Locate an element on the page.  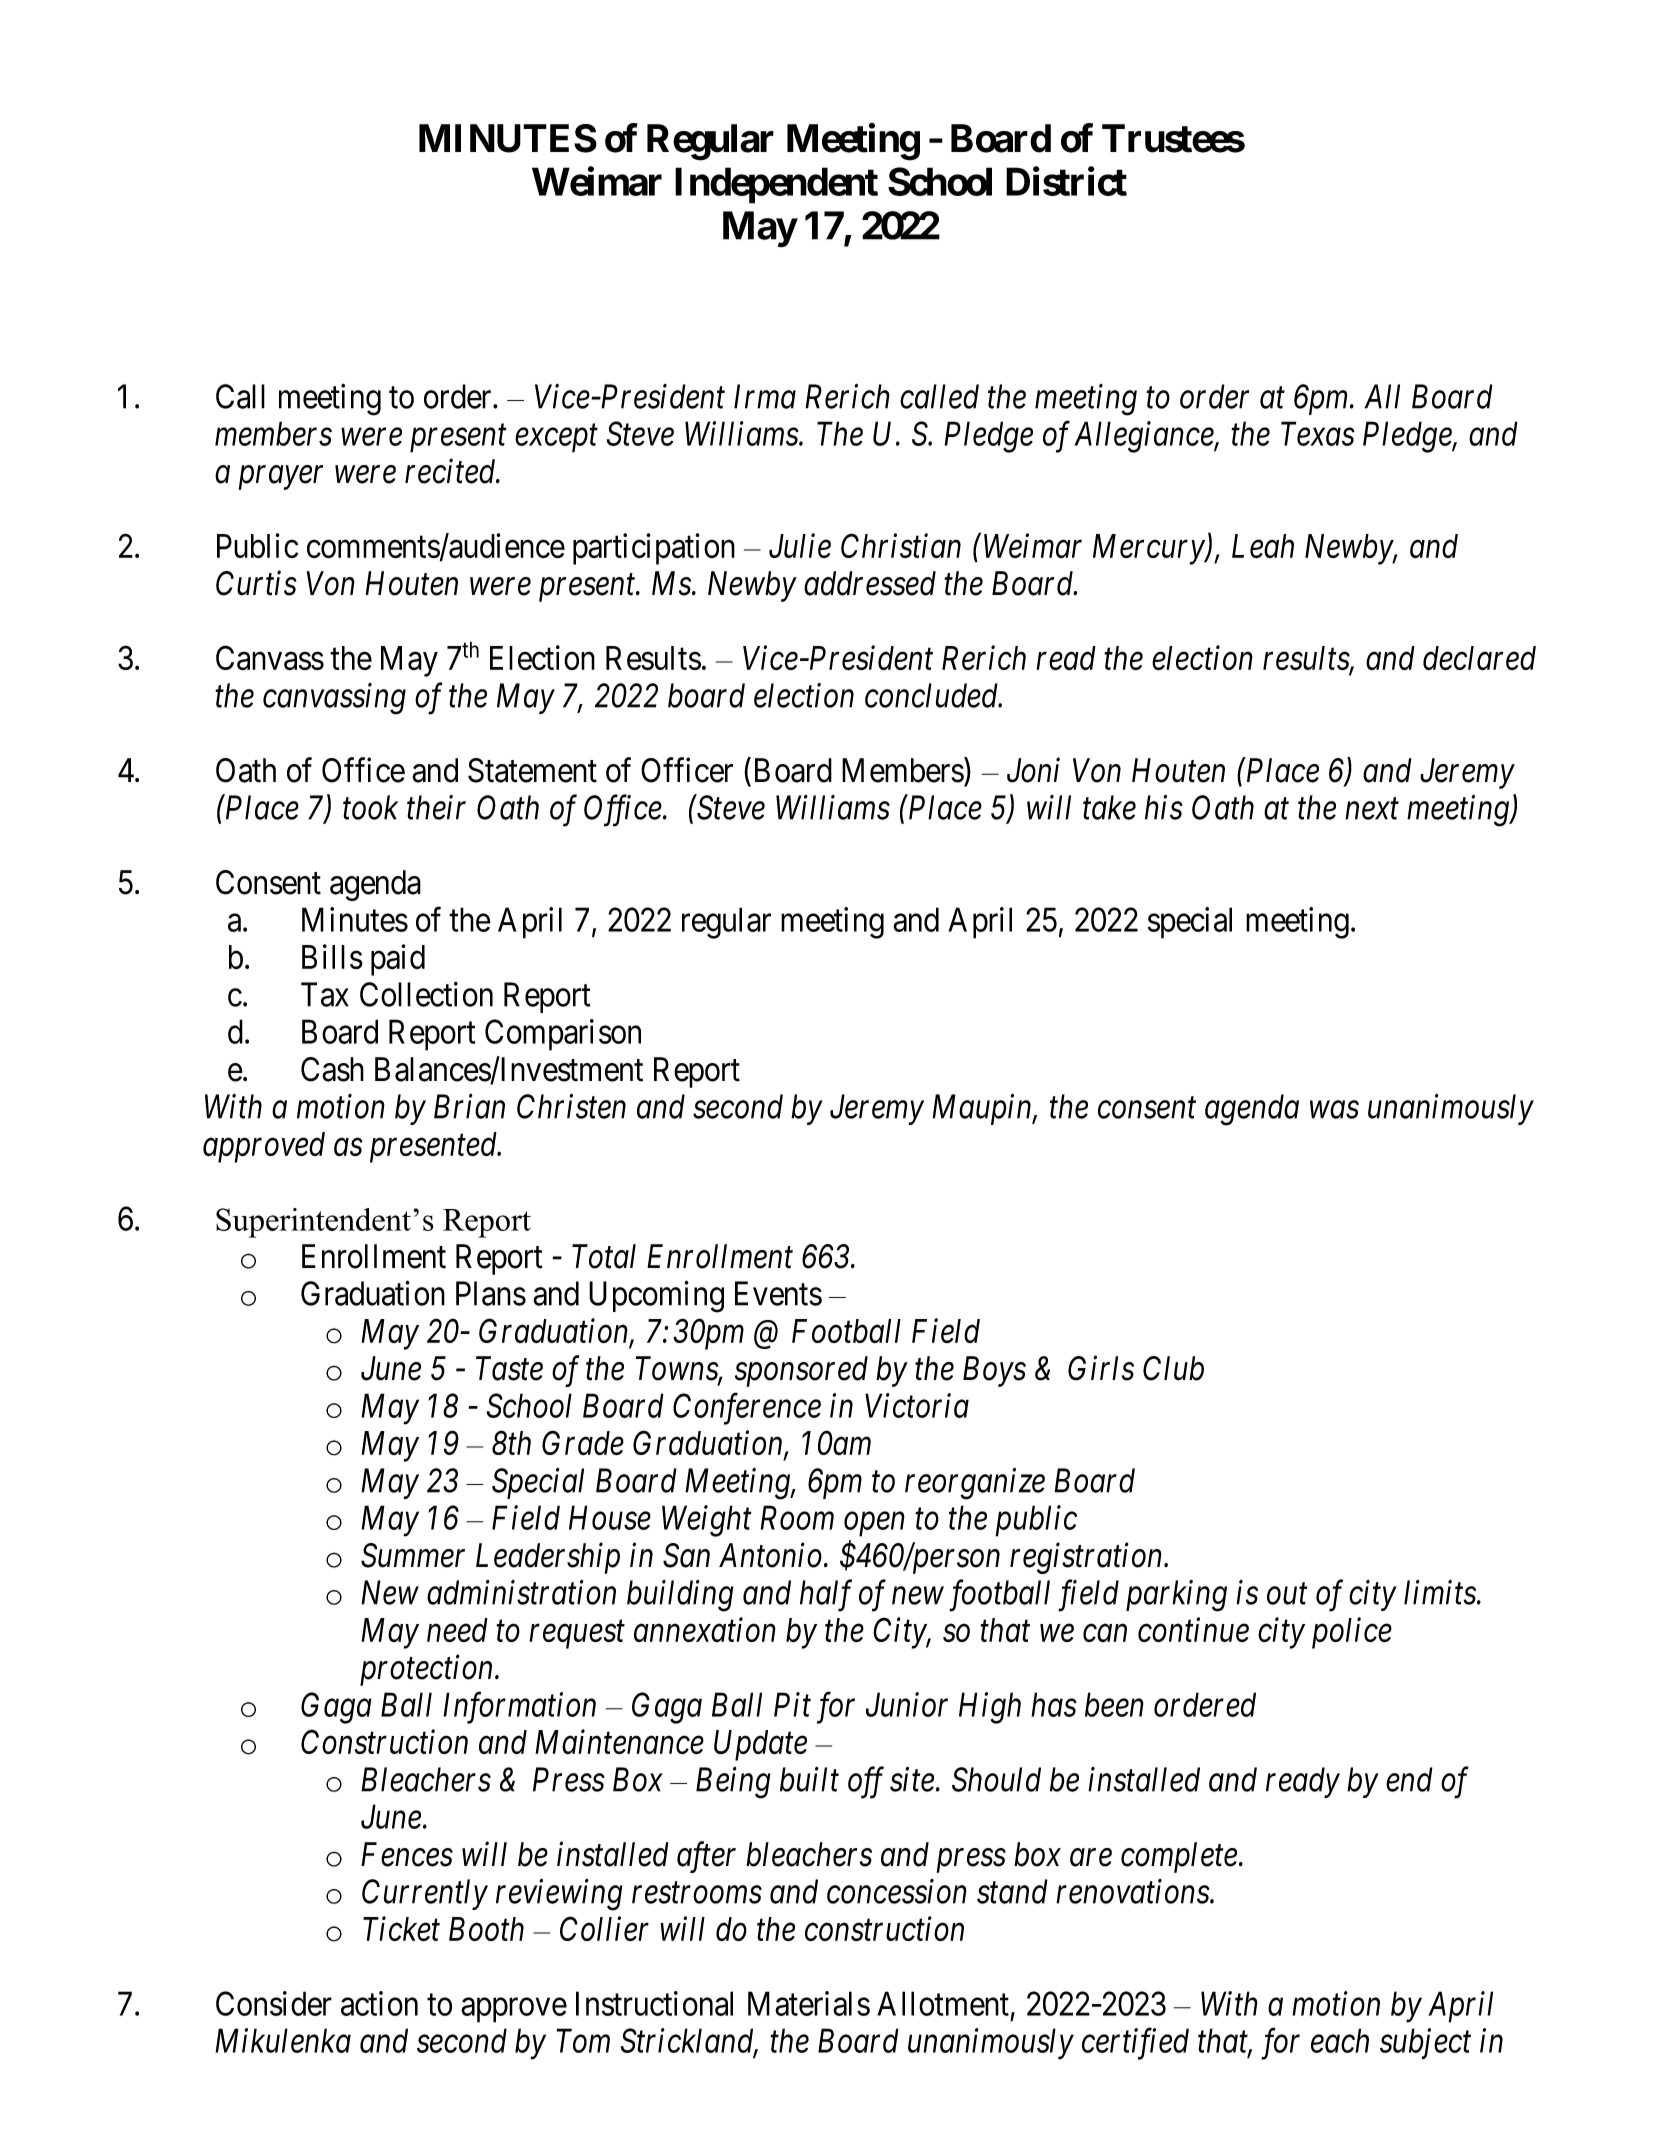
Taste is located at coordinates (509, 1368).
